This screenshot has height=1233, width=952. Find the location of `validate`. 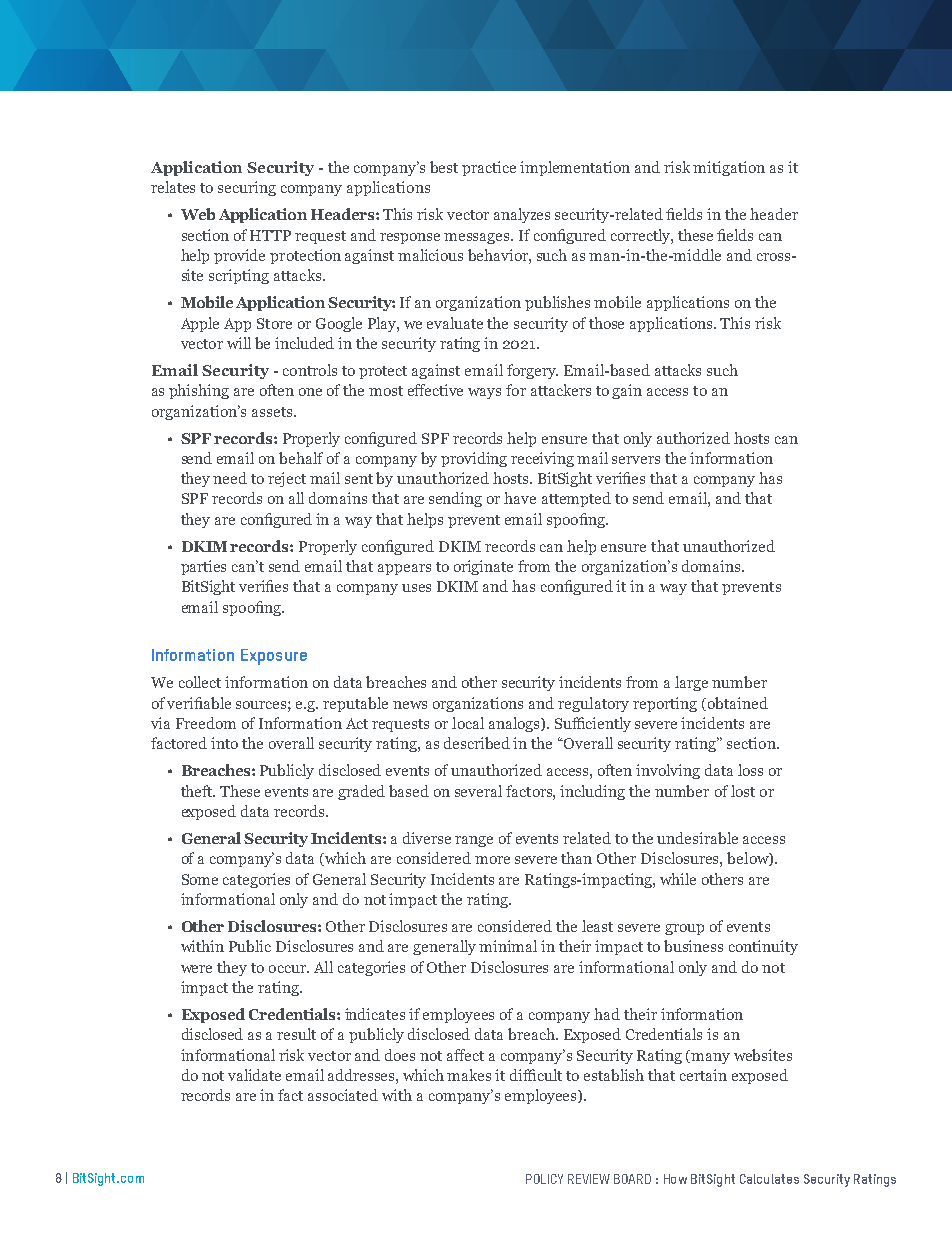

validate is located at coordinates (254, 1075).
